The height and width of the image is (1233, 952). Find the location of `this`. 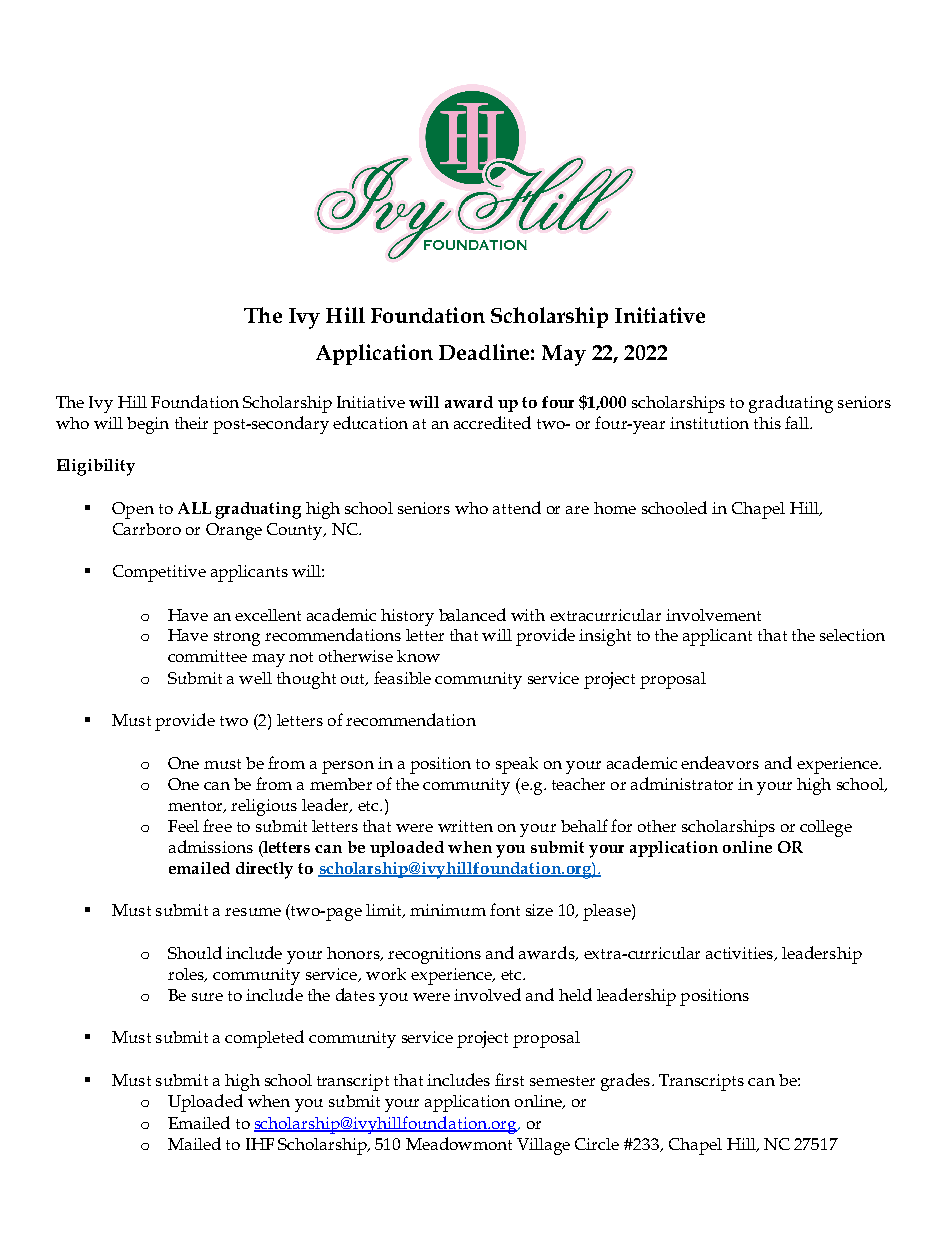

this is located at coordinates (767, 423).
